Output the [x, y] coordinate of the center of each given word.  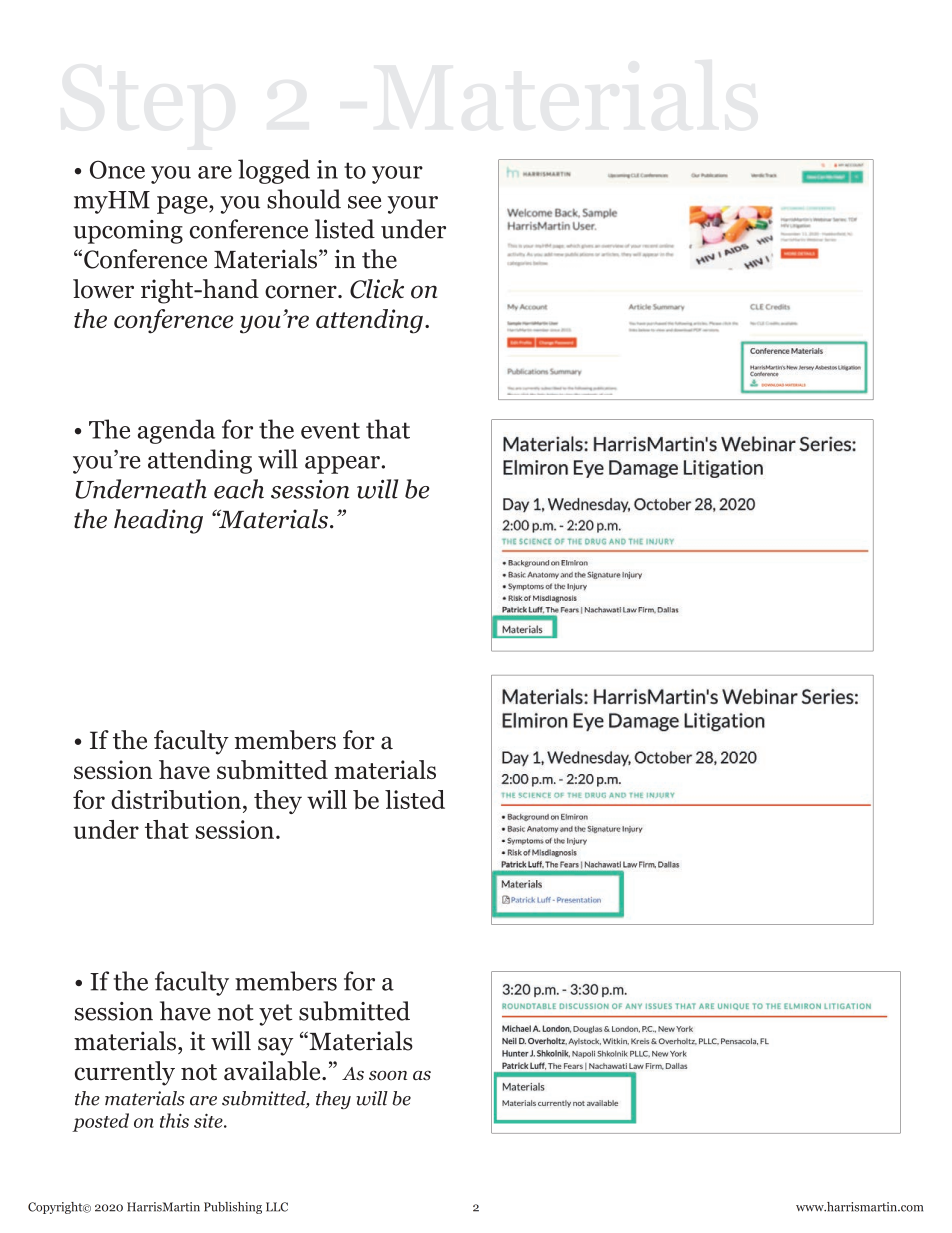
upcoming [128, 232]
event [330, 430]
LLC [277, 1207]
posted [100, 1122]
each [239, 489]
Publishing [233, 1208]
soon [388, 1075]
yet [275, 1015]
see [364, 202]
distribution [176, 800]
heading [158, 521]
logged [274, 171]
